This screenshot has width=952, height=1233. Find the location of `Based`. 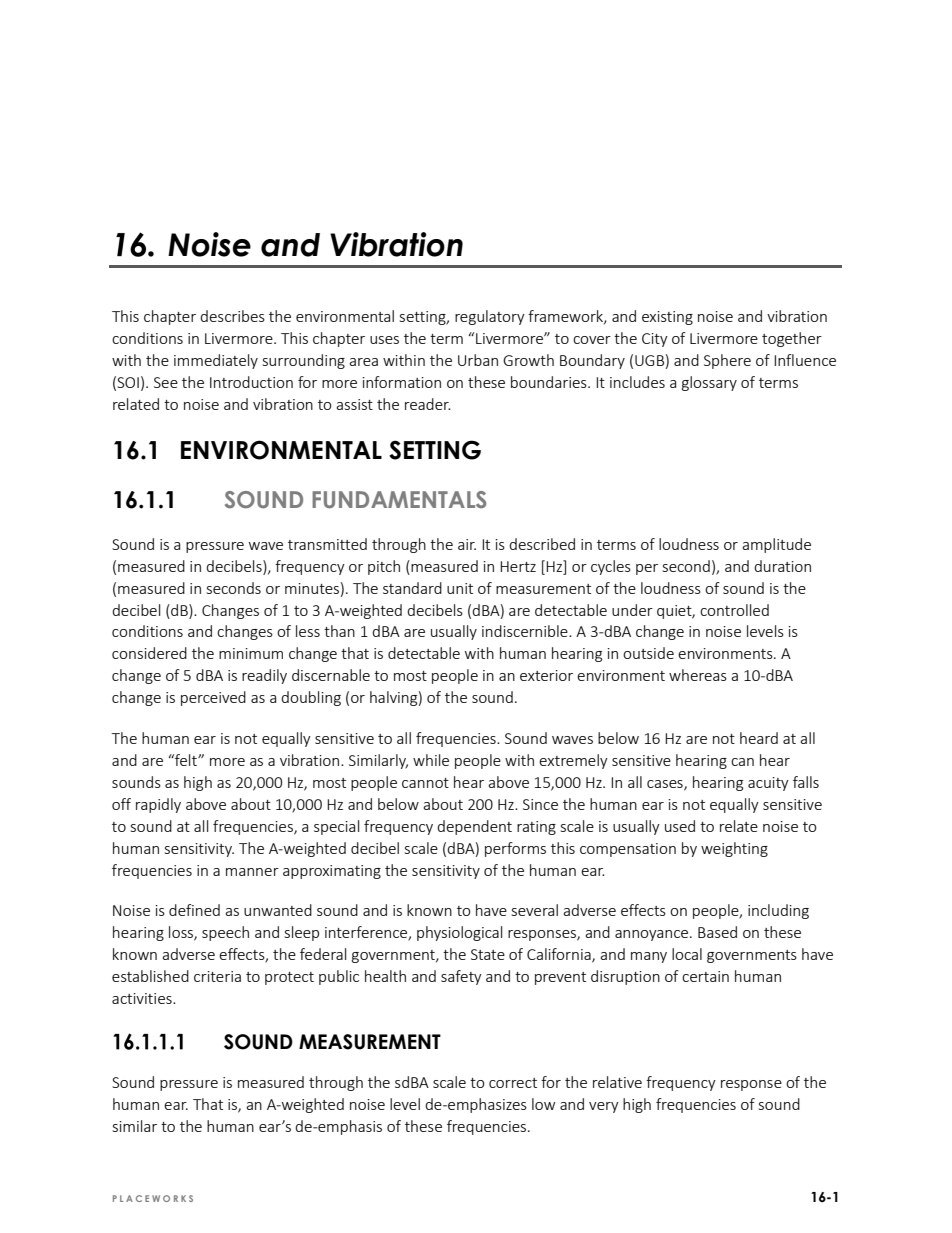

Based is located at coordinates (717, 932).
